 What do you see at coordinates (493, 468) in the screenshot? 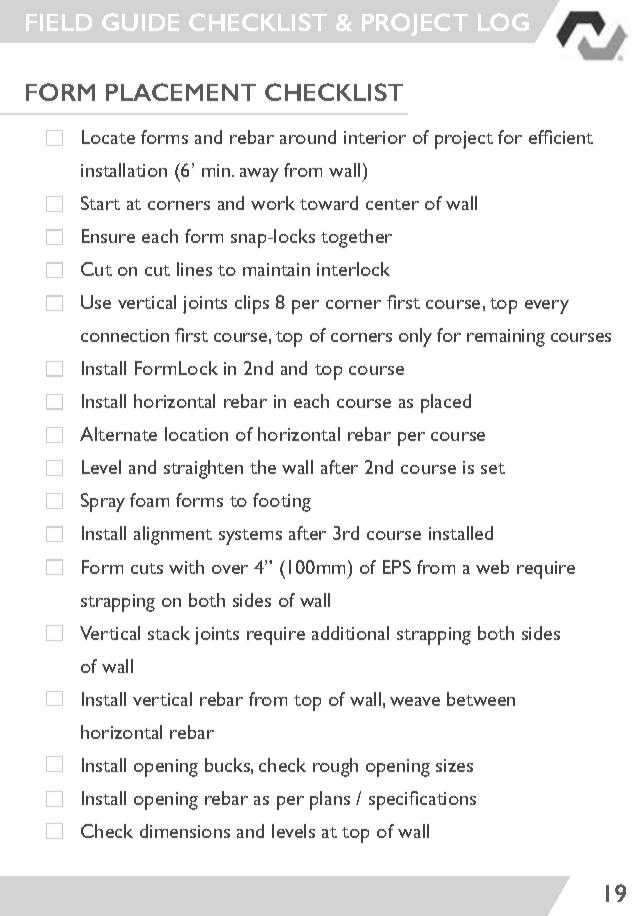
I see `set` at bounding box center [493, 468].
